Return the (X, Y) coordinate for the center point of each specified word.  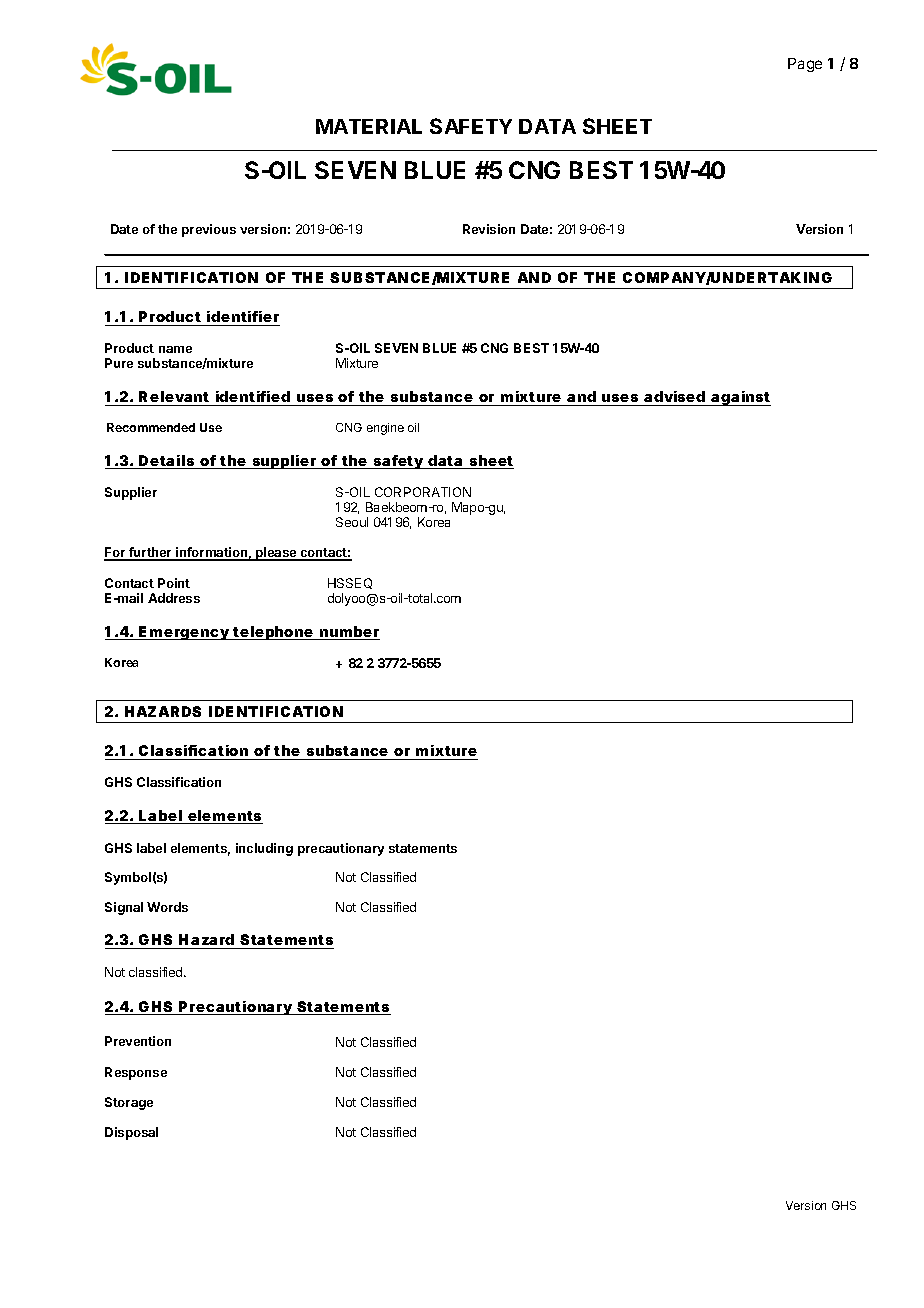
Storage (129, 1103)
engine (385, 429)
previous (209, 230)
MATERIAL (369, 126)
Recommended (151, 427)
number (349, 633)
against (740, 398)
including (264, 849)
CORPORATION (423, 492)
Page (805, 65)
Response (136, 1073)
